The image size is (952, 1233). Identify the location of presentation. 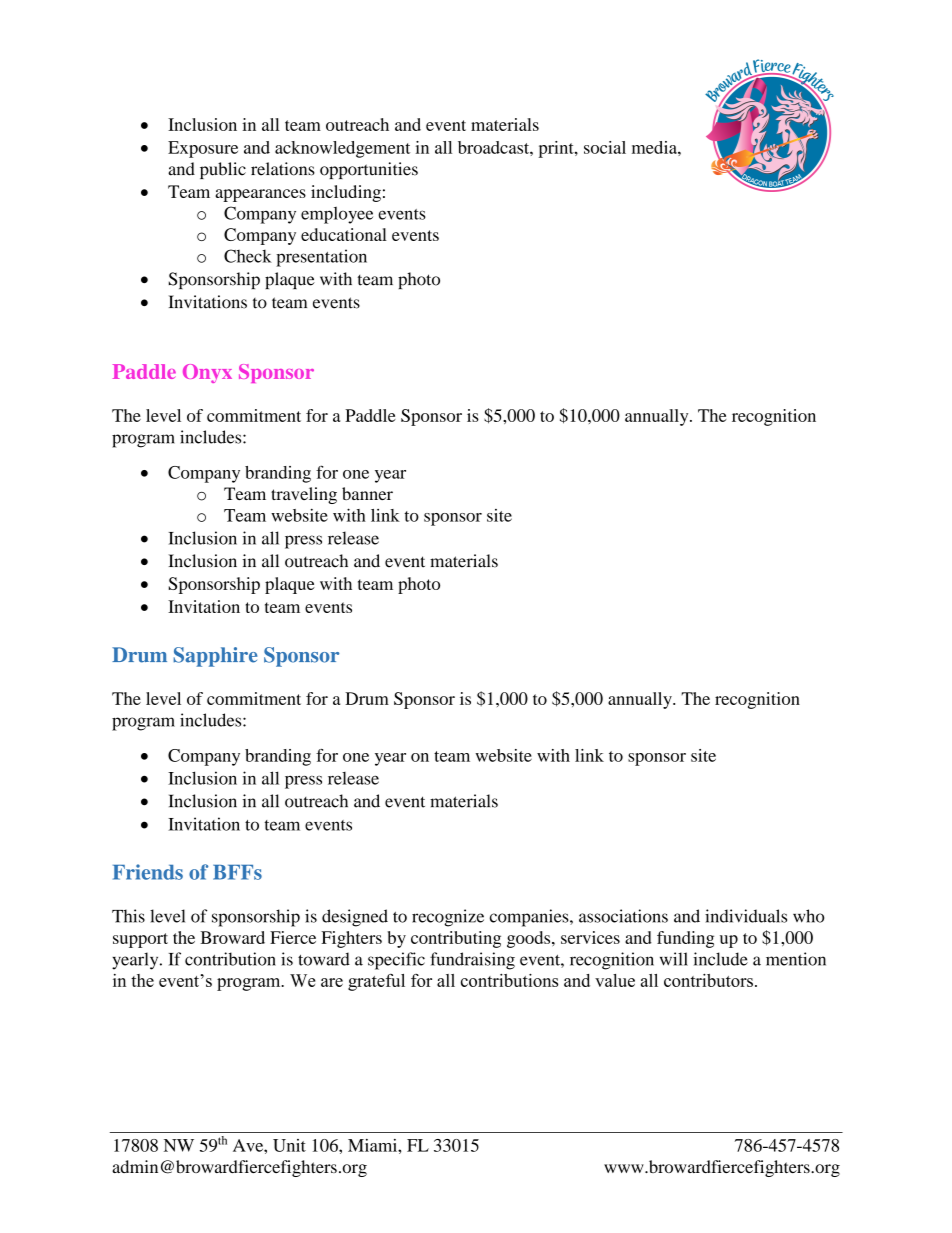
(321, 258).
